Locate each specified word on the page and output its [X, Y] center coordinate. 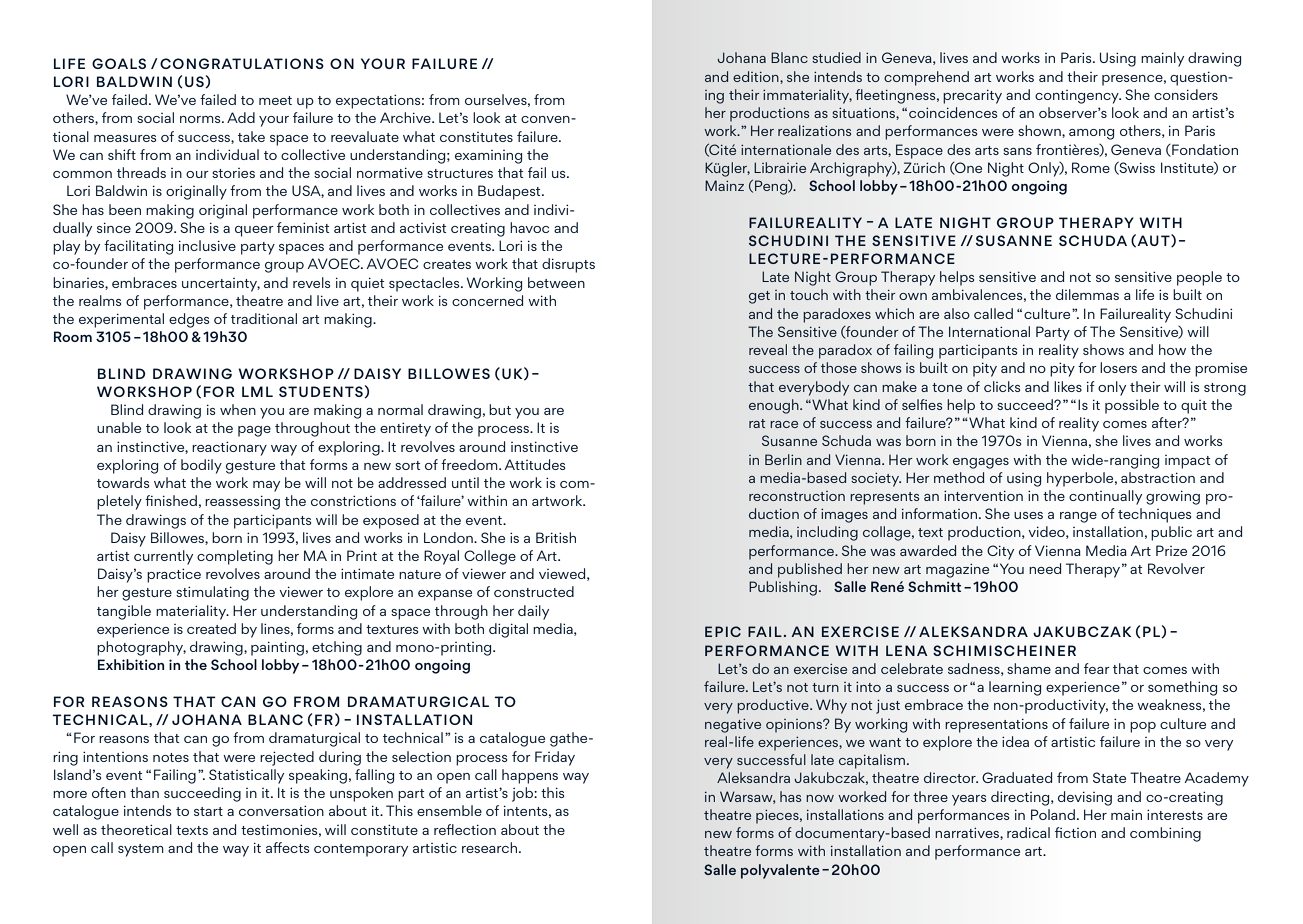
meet [275, 100]
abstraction [1158, 477]
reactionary [229, 448]
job [523, 794]
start [208, 811]
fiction [1075, 832]
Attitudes [535, 464]
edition [757, 76]
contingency [1078, 97]
